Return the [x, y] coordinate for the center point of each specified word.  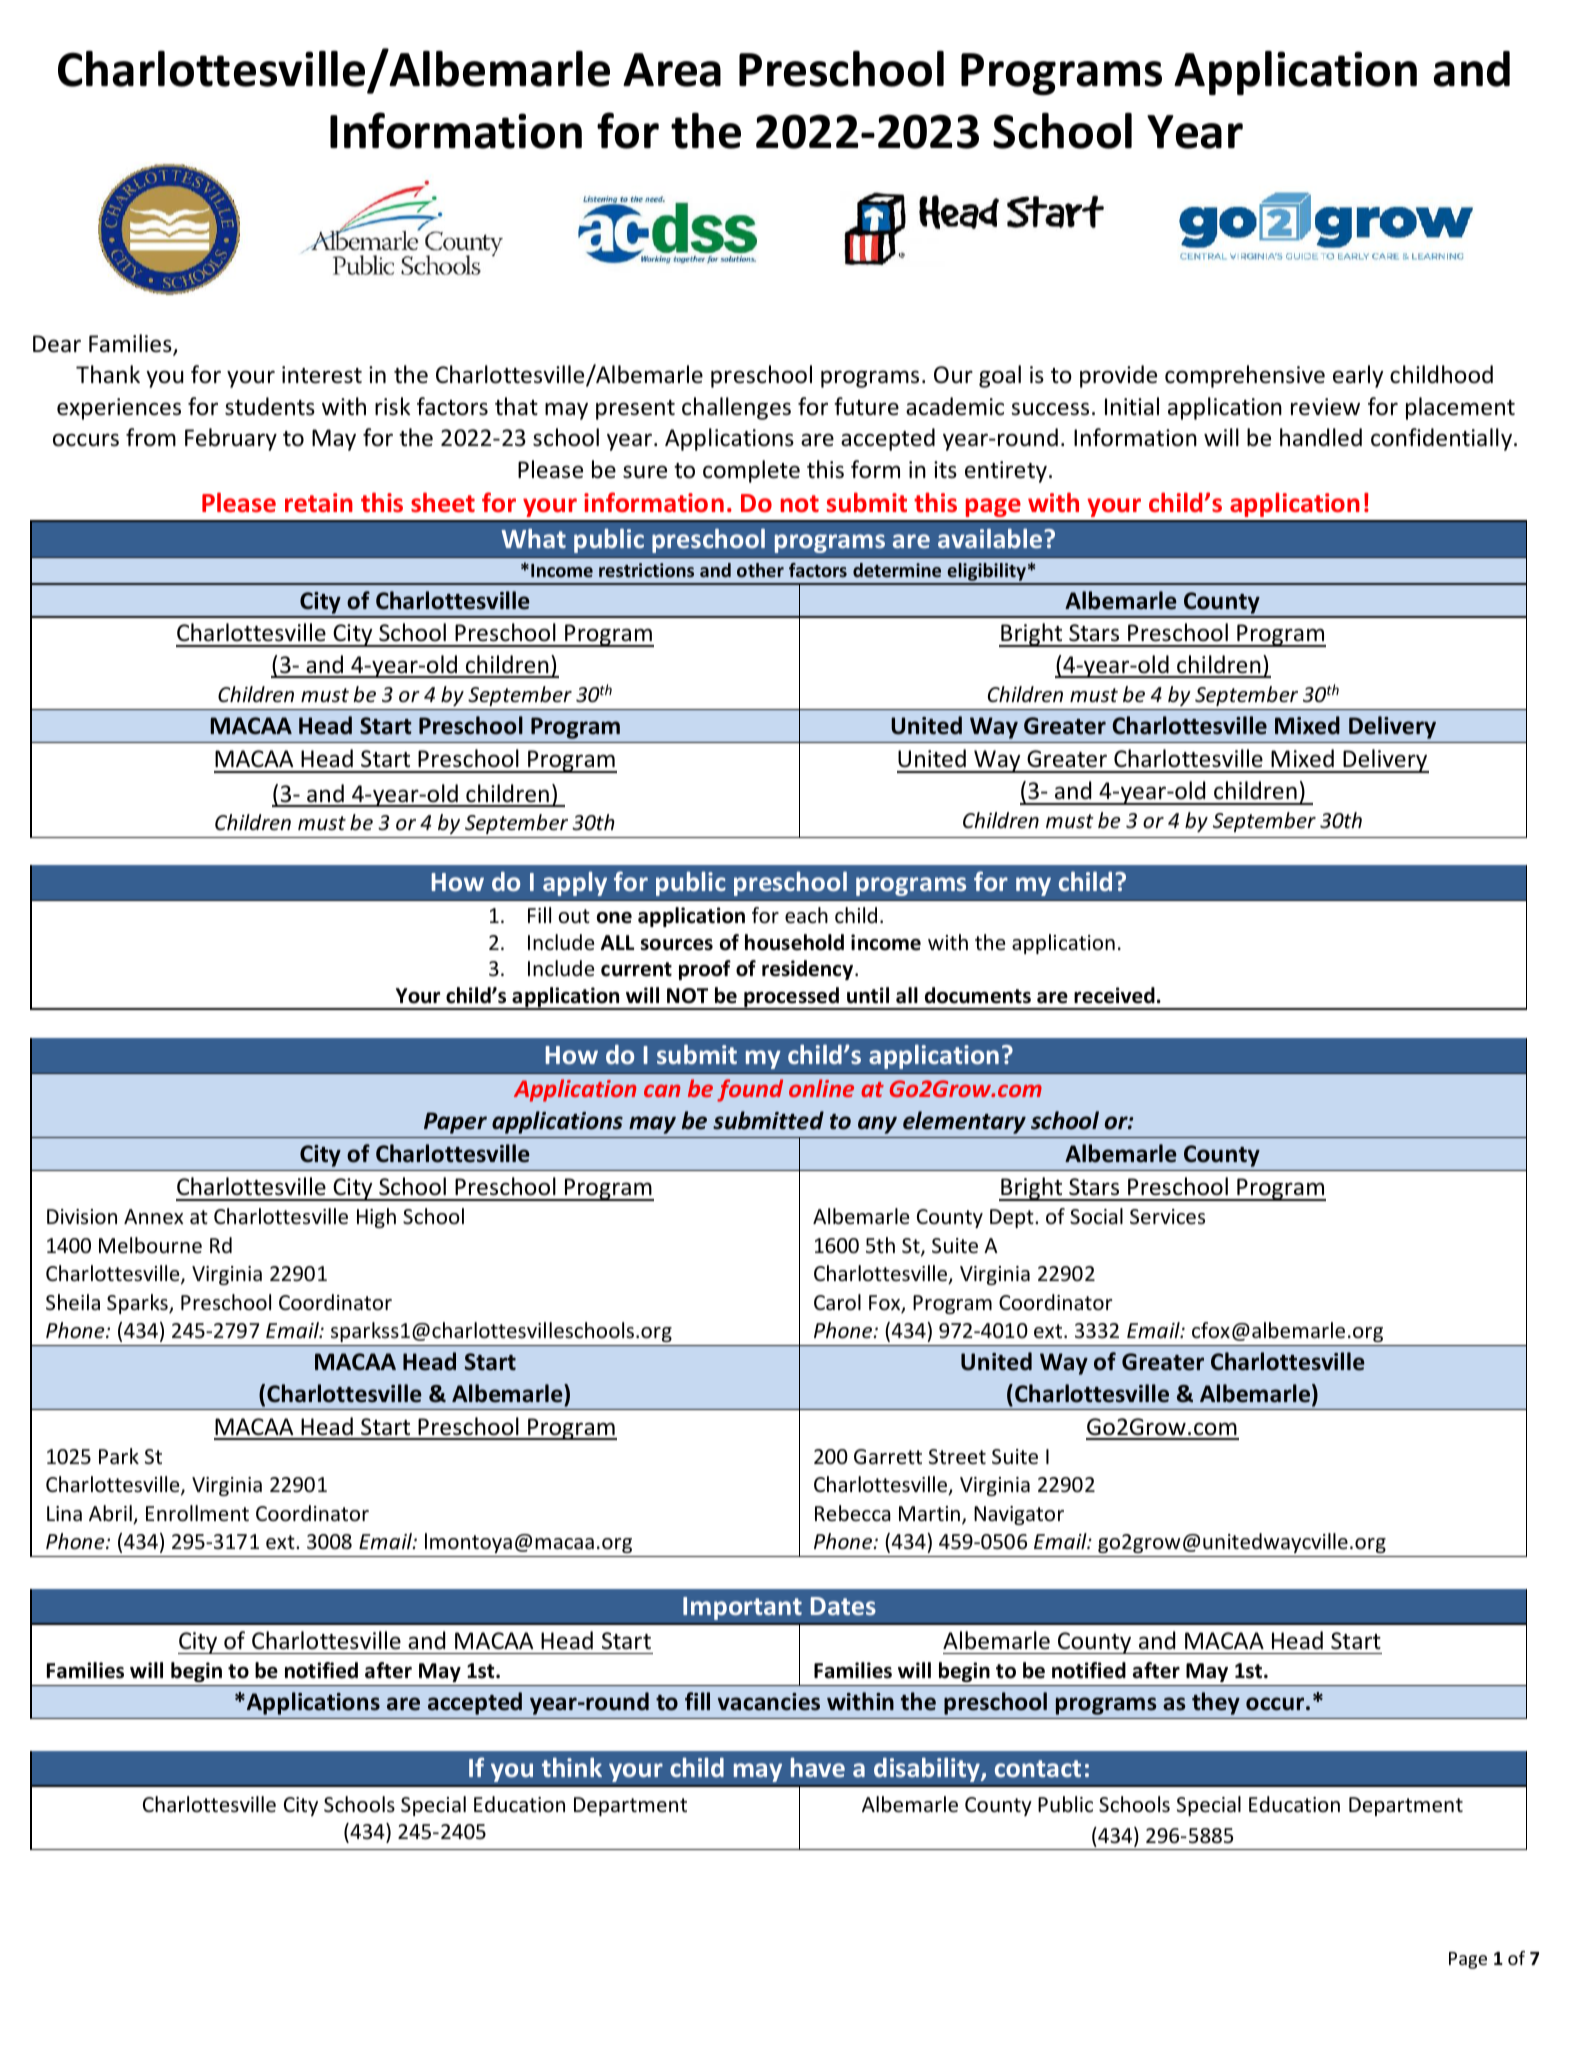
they [1216, 1703]
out [574, 916]
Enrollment [197, 1513]
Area [672, 70]
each [806, 915]
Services [1167, 1217]
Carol [837, 1302]
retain [319, 503]
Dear [57, 344]
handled [1321, 437]
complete [751, 471]
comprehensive [1245, 376]
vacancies [769, 1702]
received [1114, 995]
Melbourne [150, 1245]
